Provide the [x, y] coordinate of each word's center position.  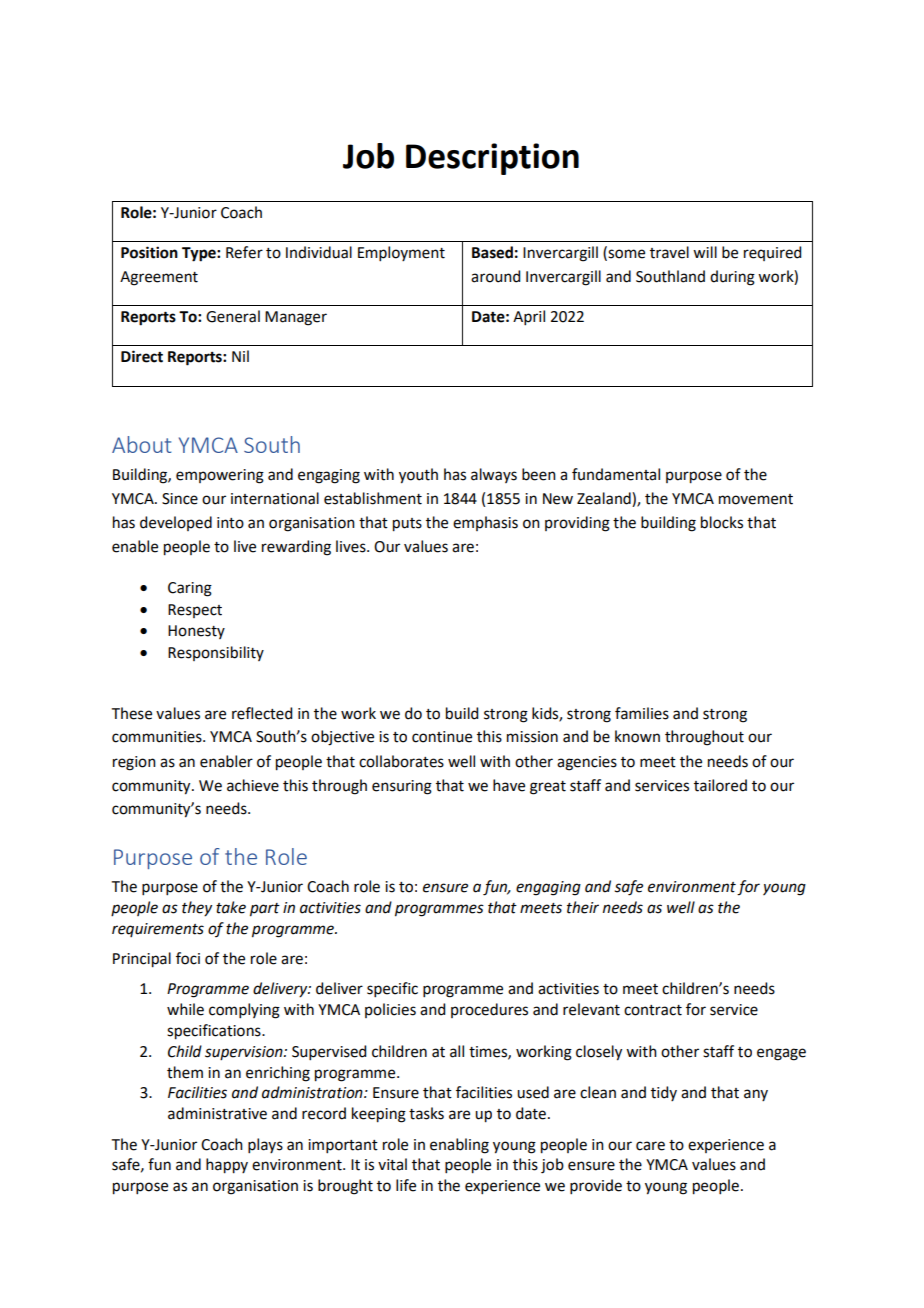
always [494, 475]
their [583, 907]
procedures [489, 1010]
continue [442, 737]
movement [756, 499]
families [642, 713]
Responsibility [216, 653]
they [197, 909]
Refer [244, 252]
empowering [220, 476]
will [705, 252]
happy [227, 1166]
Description [492, 159]
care [650, 1146]
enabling [459, 1146]
